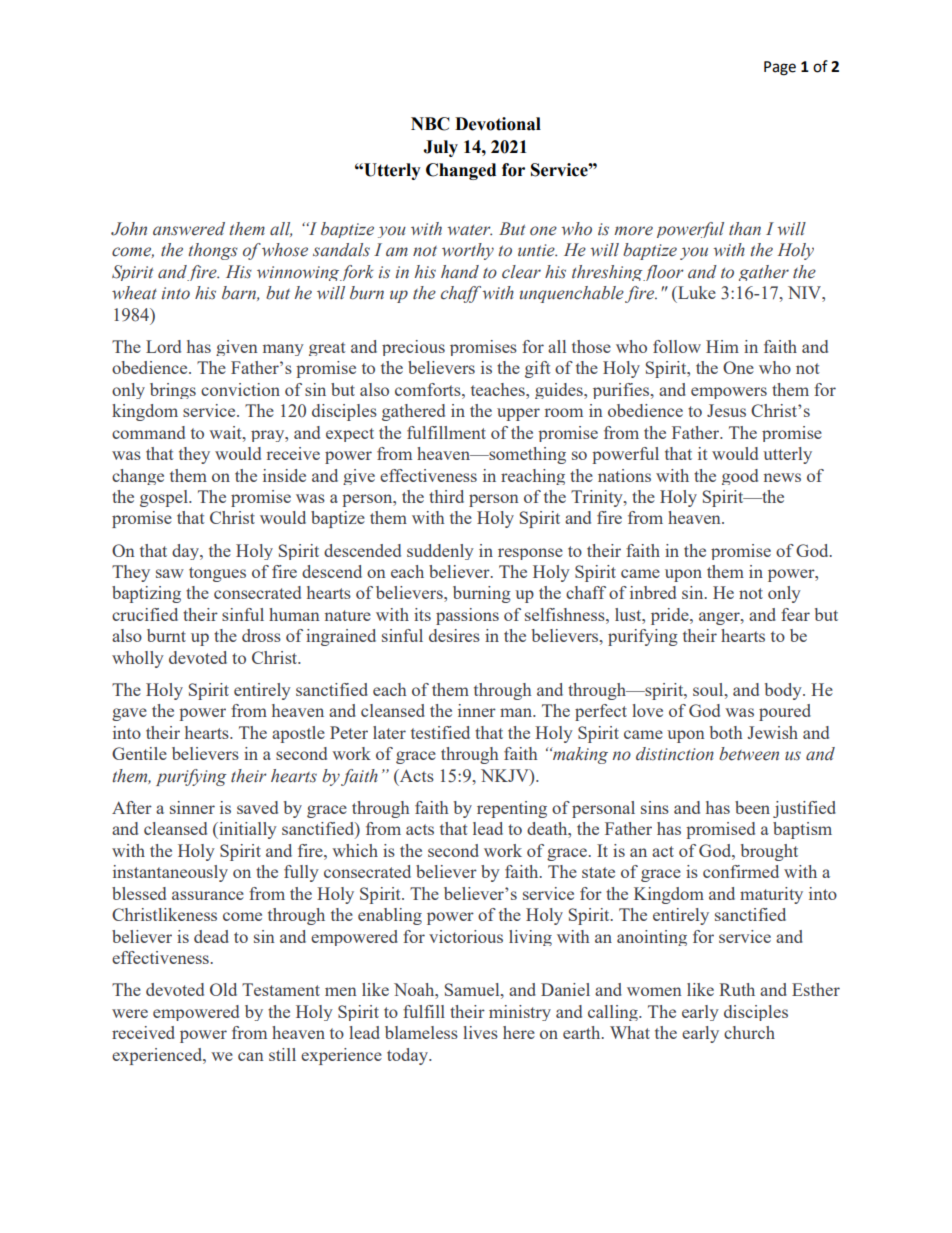 The height and width of the document is (1233, 952). What do you see at coordinates (780, 68) in the document?
I see `Page` at bounding box center [780, 68].
